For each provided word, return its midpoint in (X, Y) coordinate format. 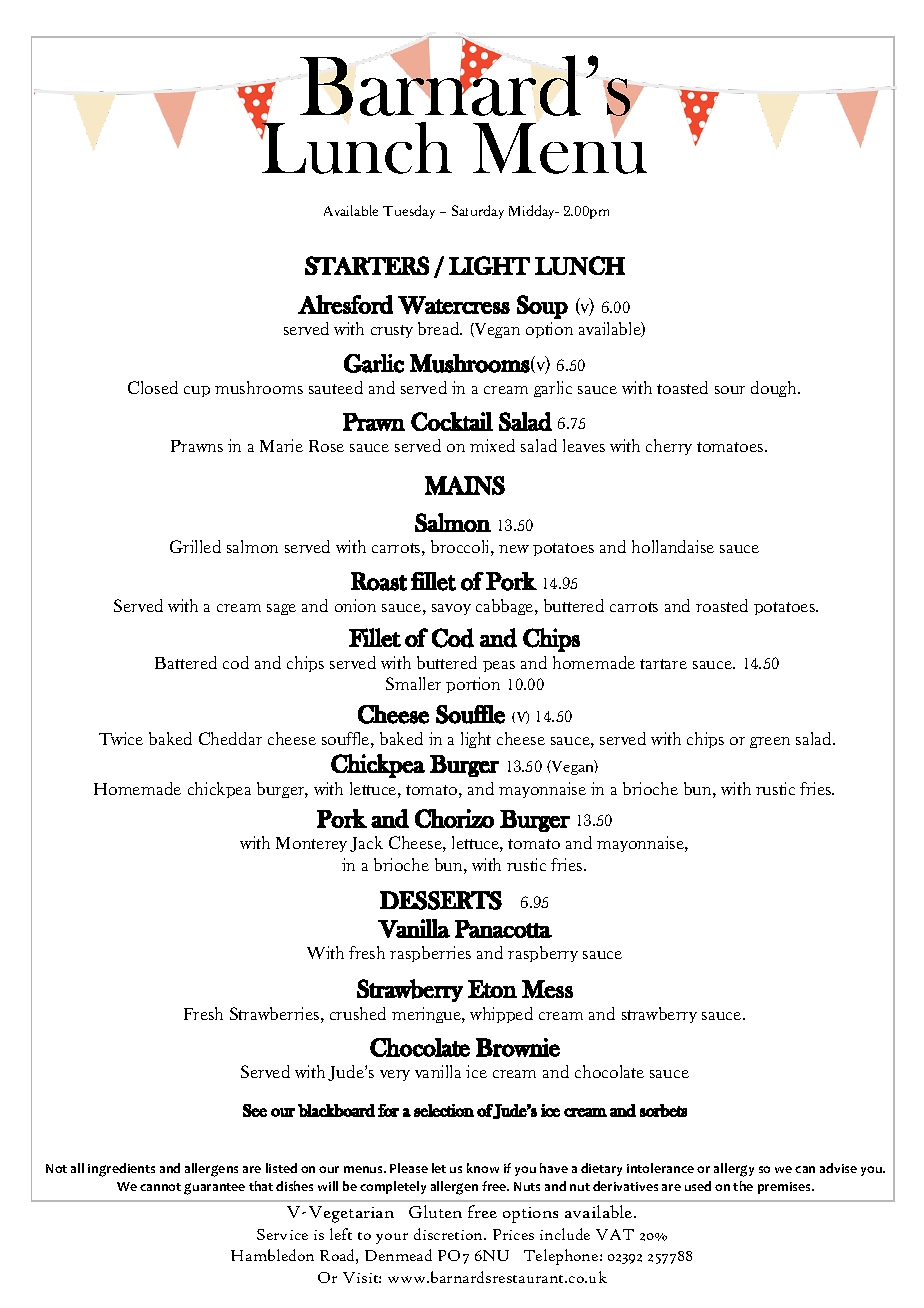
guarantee (214, 1189)
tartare (663, 664)
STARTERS (367, 265)
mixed (492, 445)
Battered (186, 662)
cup (197, 391)
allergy (734, 1170)
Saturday (478, 212)
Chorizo (454, 818)
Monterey (311, 844)
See (255, 1110)
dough (775, 389)
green (770, 742)
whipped (501, 1015)
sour (730, 390)
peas (499, 666)
